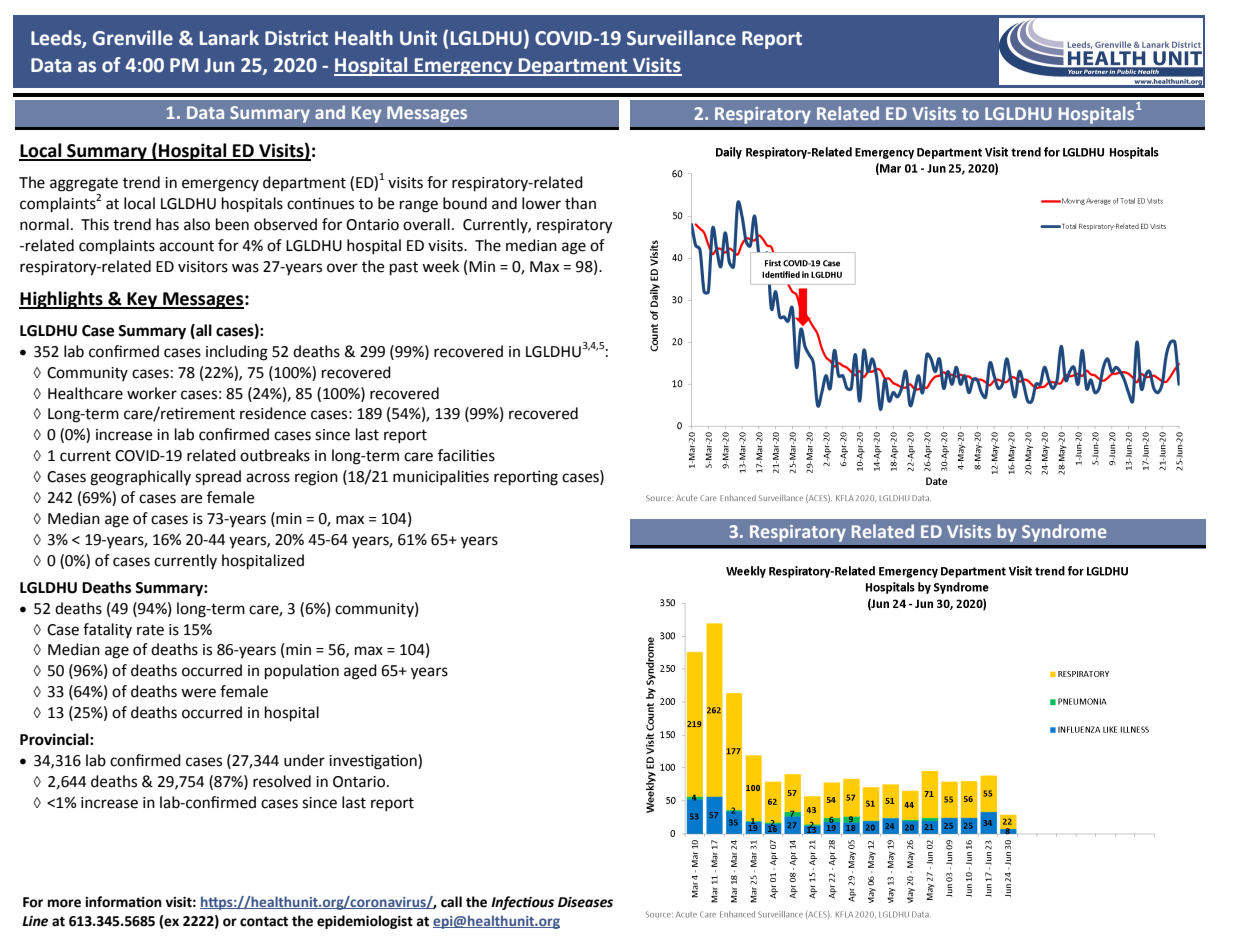  Describe the element at coordinates (198, 693) in the screenshot. I see `were` at that location.
